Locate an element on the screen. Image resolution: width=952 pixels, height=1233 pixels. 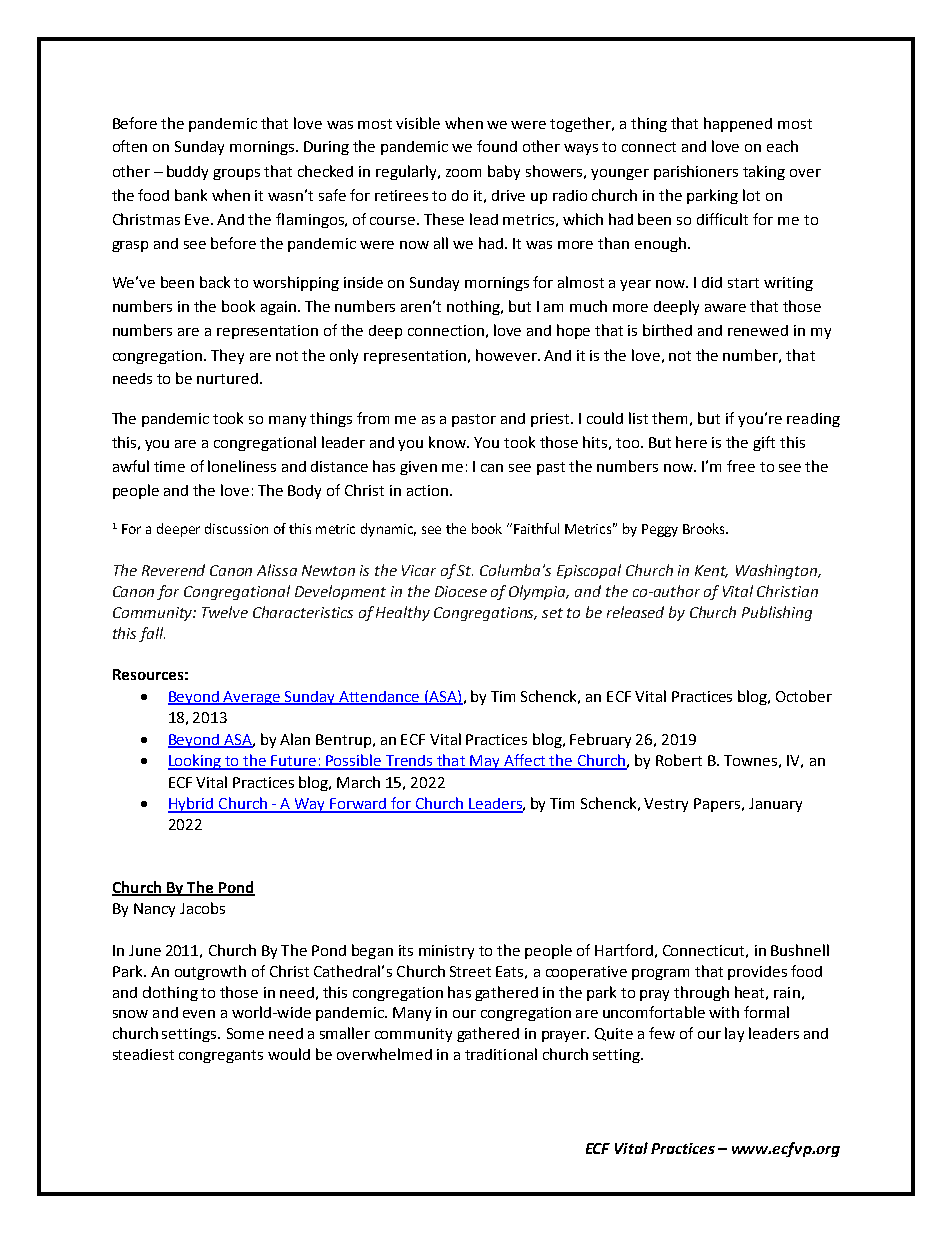
found is located at coordinates (497, 146).
